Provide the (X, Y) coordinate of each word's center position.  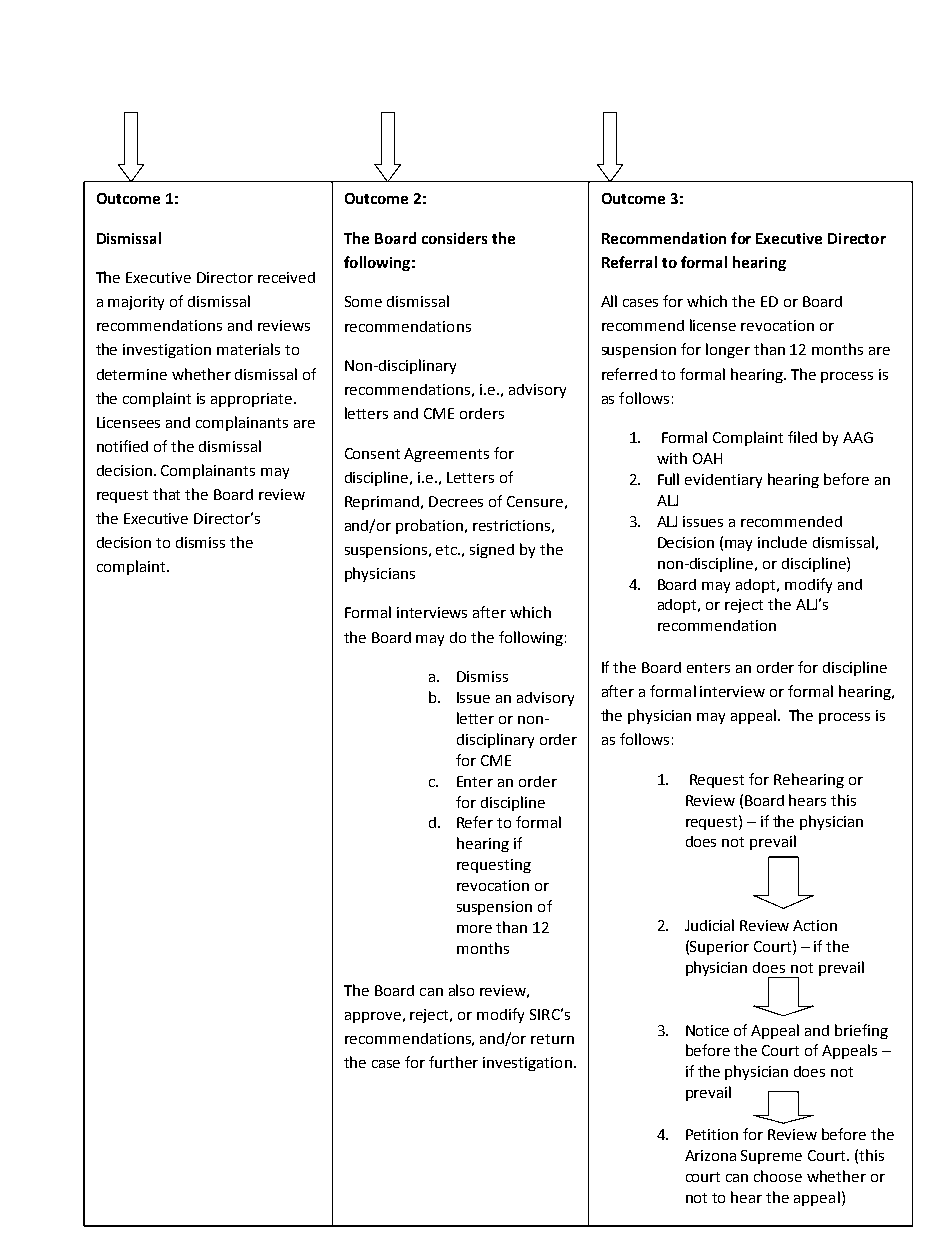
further (453, 1062)
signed (492, 551)
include (782, 542)
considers (454, 238)
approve (373, 1017)
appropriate (253, 400)
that (166, 494)
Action (815, 925)
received (286, 277)
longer (728, 350)
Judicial (709, 925)
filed (802, 437)
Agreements (446, 455)
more (474, 929)
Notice (707, 1030)
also (461, 990)
